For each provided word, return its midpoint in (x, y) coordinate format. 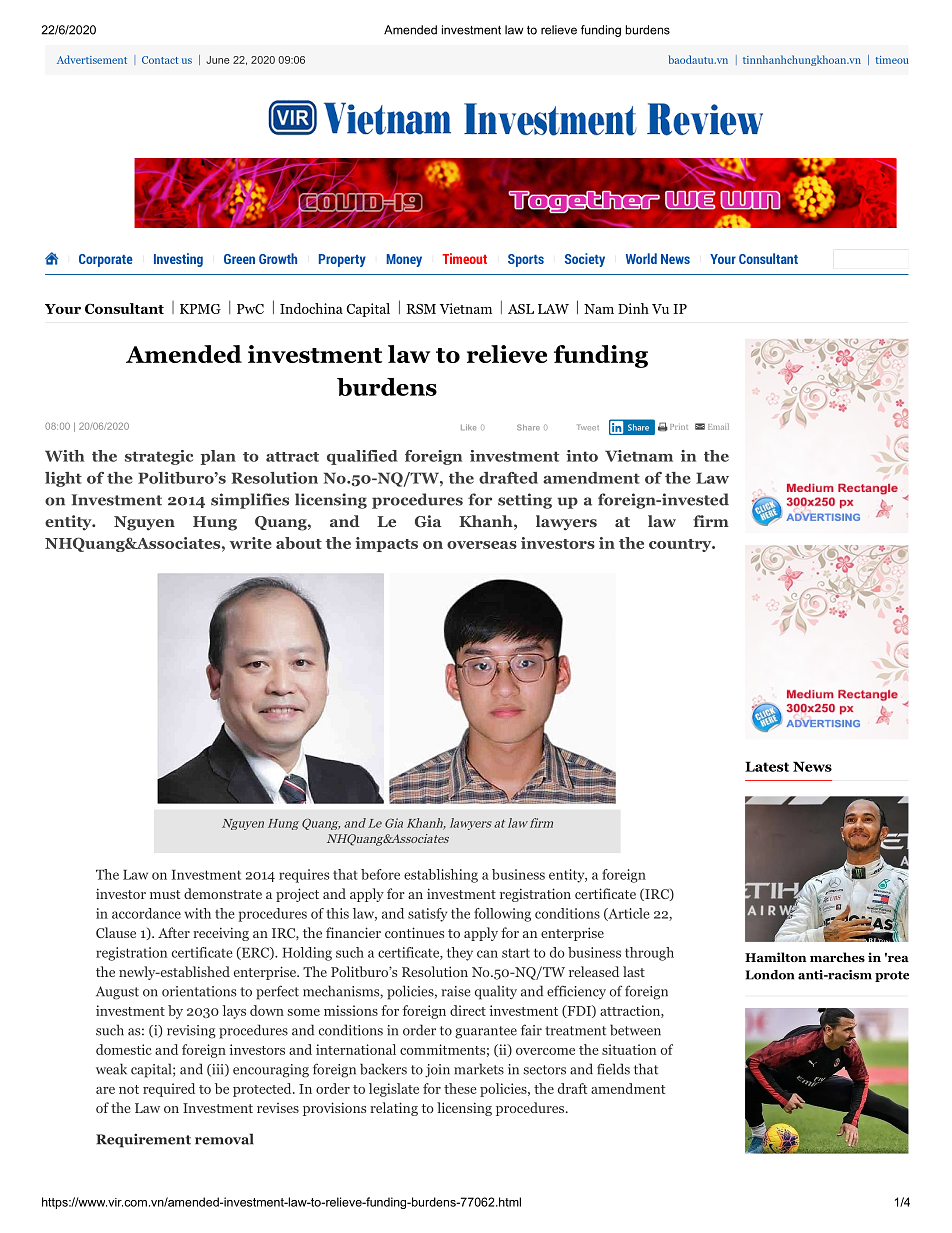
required (169, 1090)
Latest (767, 766)
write (251, 543)
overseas (482, 545)
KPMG (200, 309)
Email (718, 427)
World (641, 258)
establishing (441, 876)
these (460, 1088)
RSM (421, 309)
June (218, 60)
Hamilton (775, 957)
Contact (160, 60)
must (165, 894)
